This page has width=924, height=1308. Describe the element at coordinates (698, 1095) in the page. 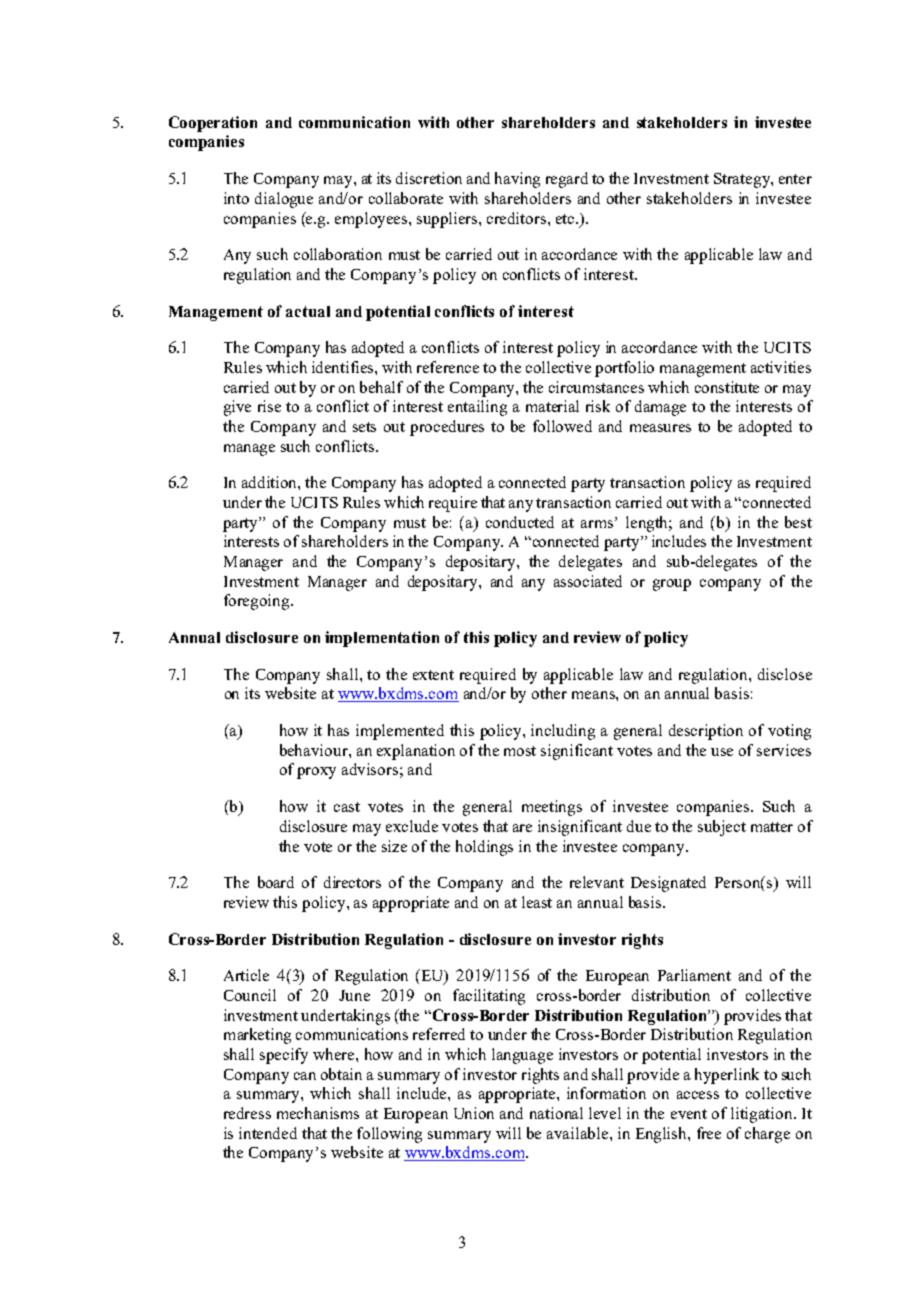

I see `access` at that location.
